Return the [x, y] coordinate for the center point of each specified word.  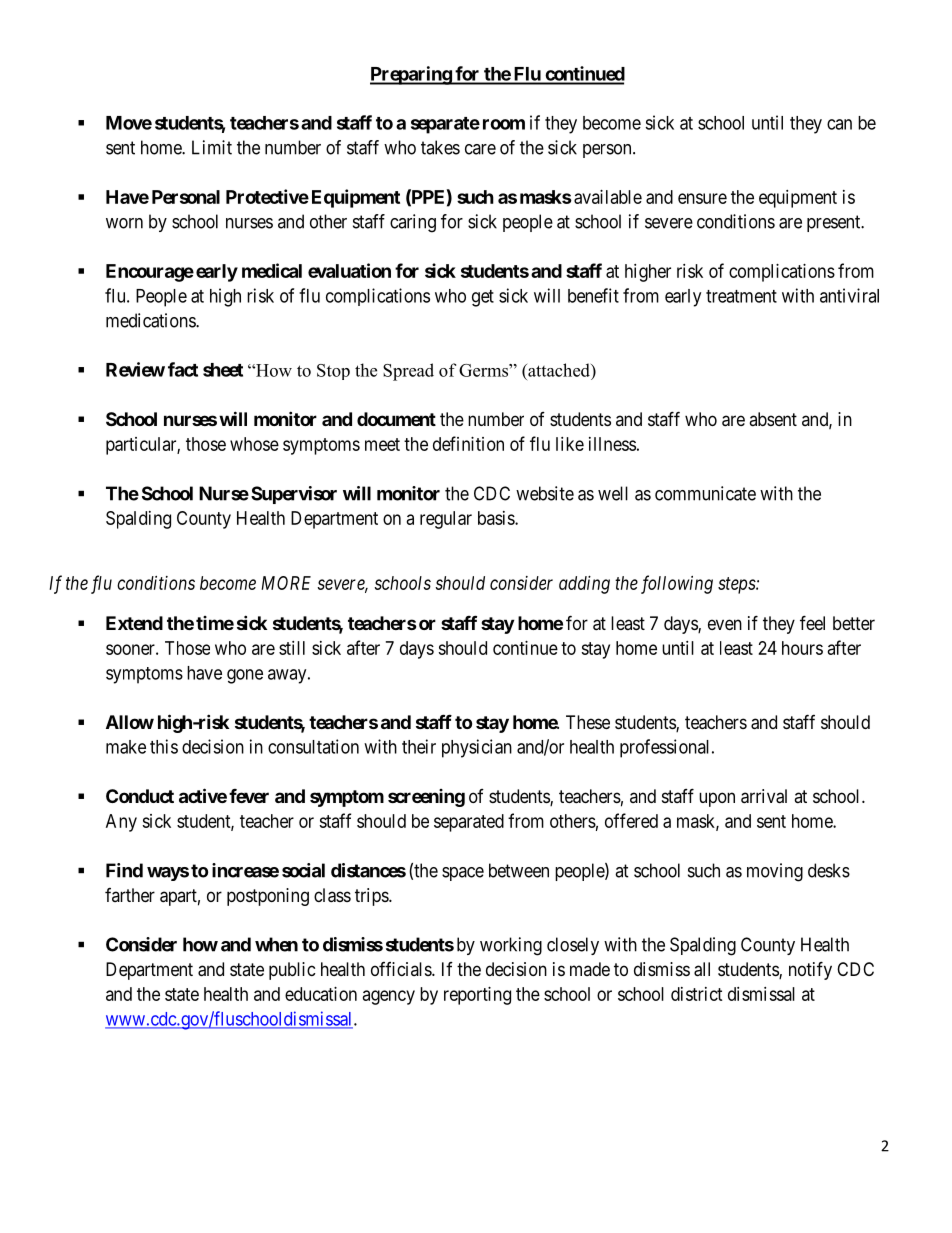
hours [802, 648]
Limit [212, 147]
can [839, 124]
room [504, 124]
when [276, 944]
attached [559, 370]
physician [477, 748]
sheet [223, 370]
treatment [741, 296]
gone [245, 676]
